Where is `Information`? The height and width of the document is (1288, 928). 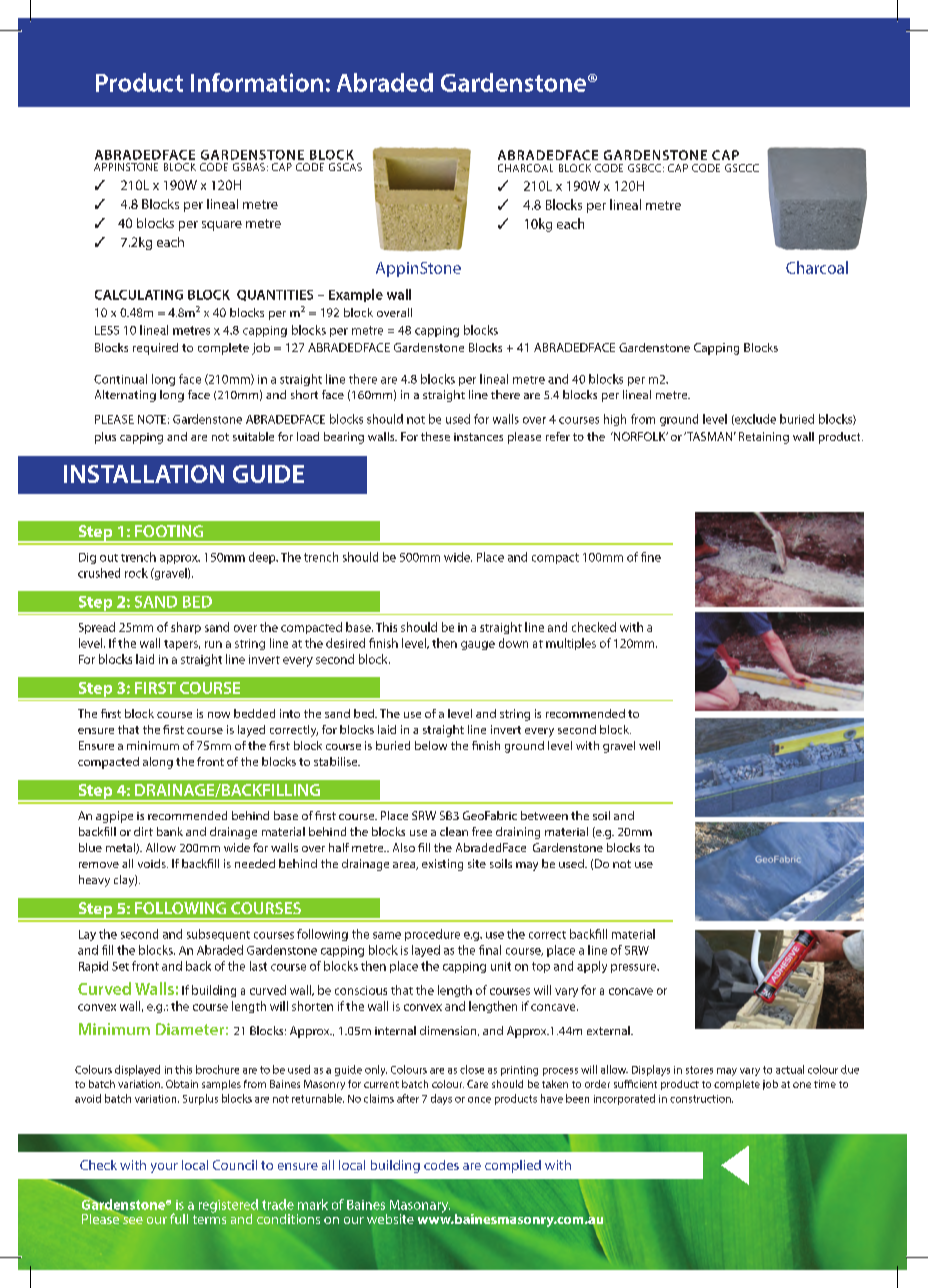
Information is located at coordinates (257, 82).
